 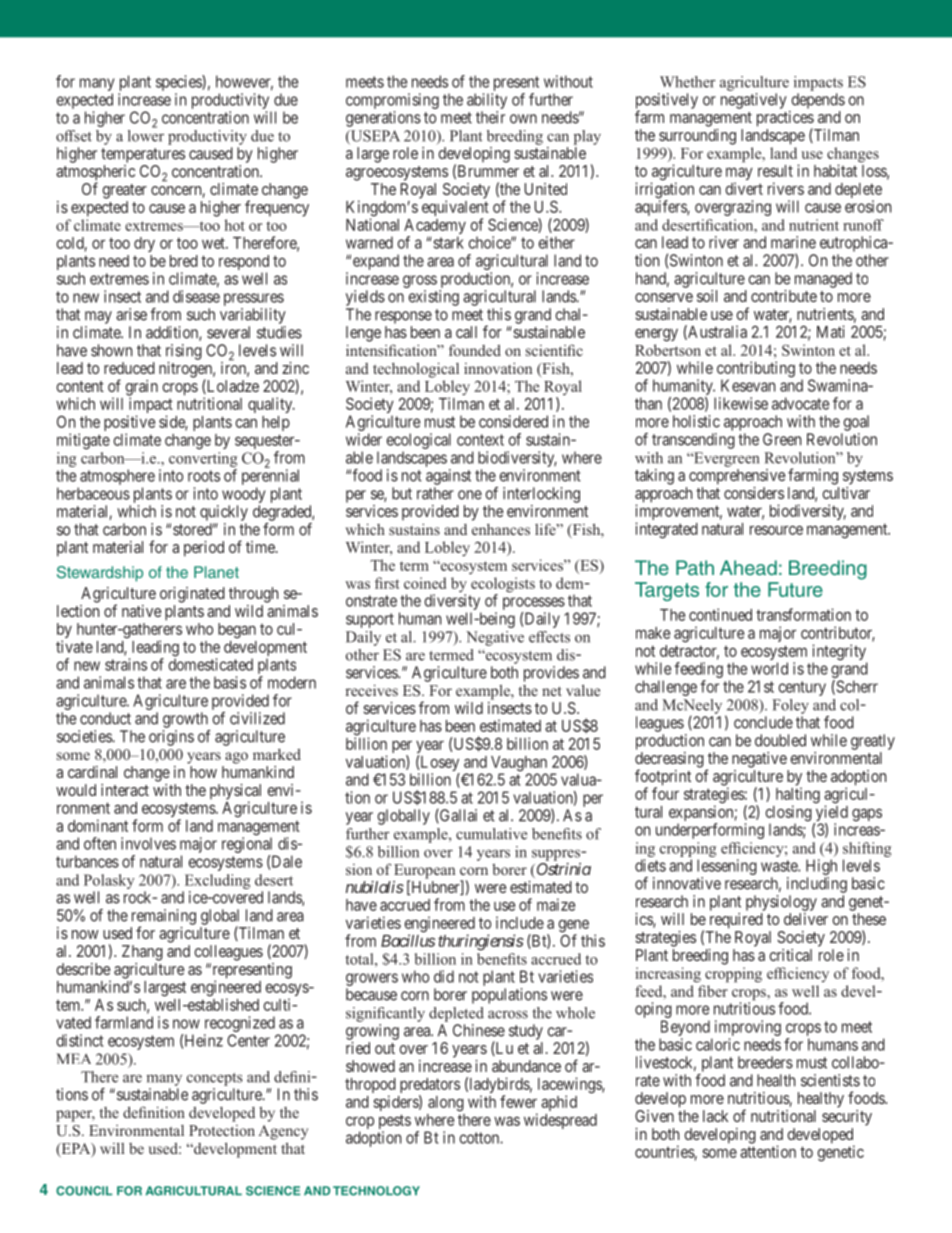 What do you see at coordinates (466, 332) in the page?
I see `call` at bounding box center [466, 332].
